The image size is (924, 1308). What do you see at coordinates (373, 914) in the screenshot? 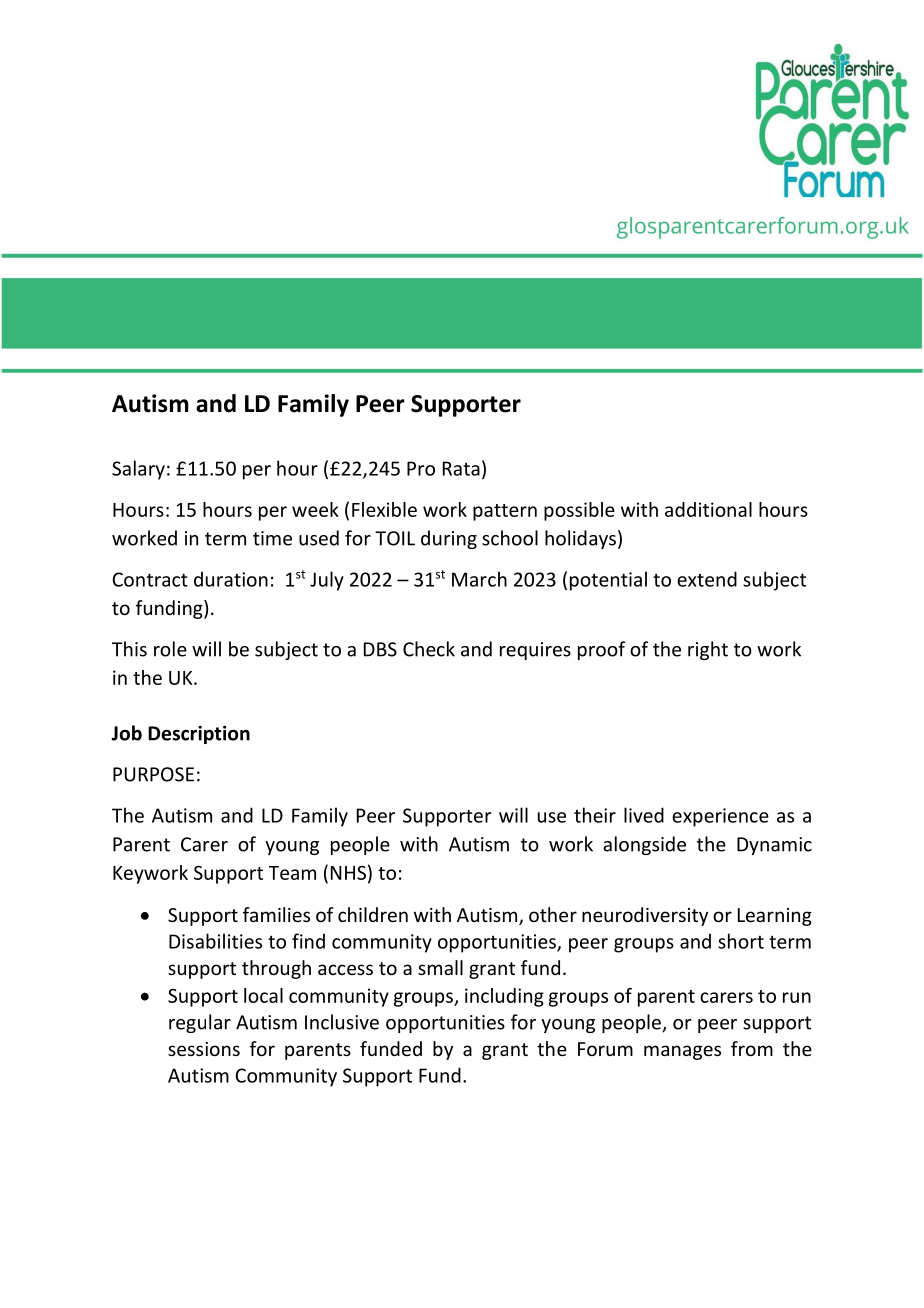
I see `children` at bounding box center [373, 914].
